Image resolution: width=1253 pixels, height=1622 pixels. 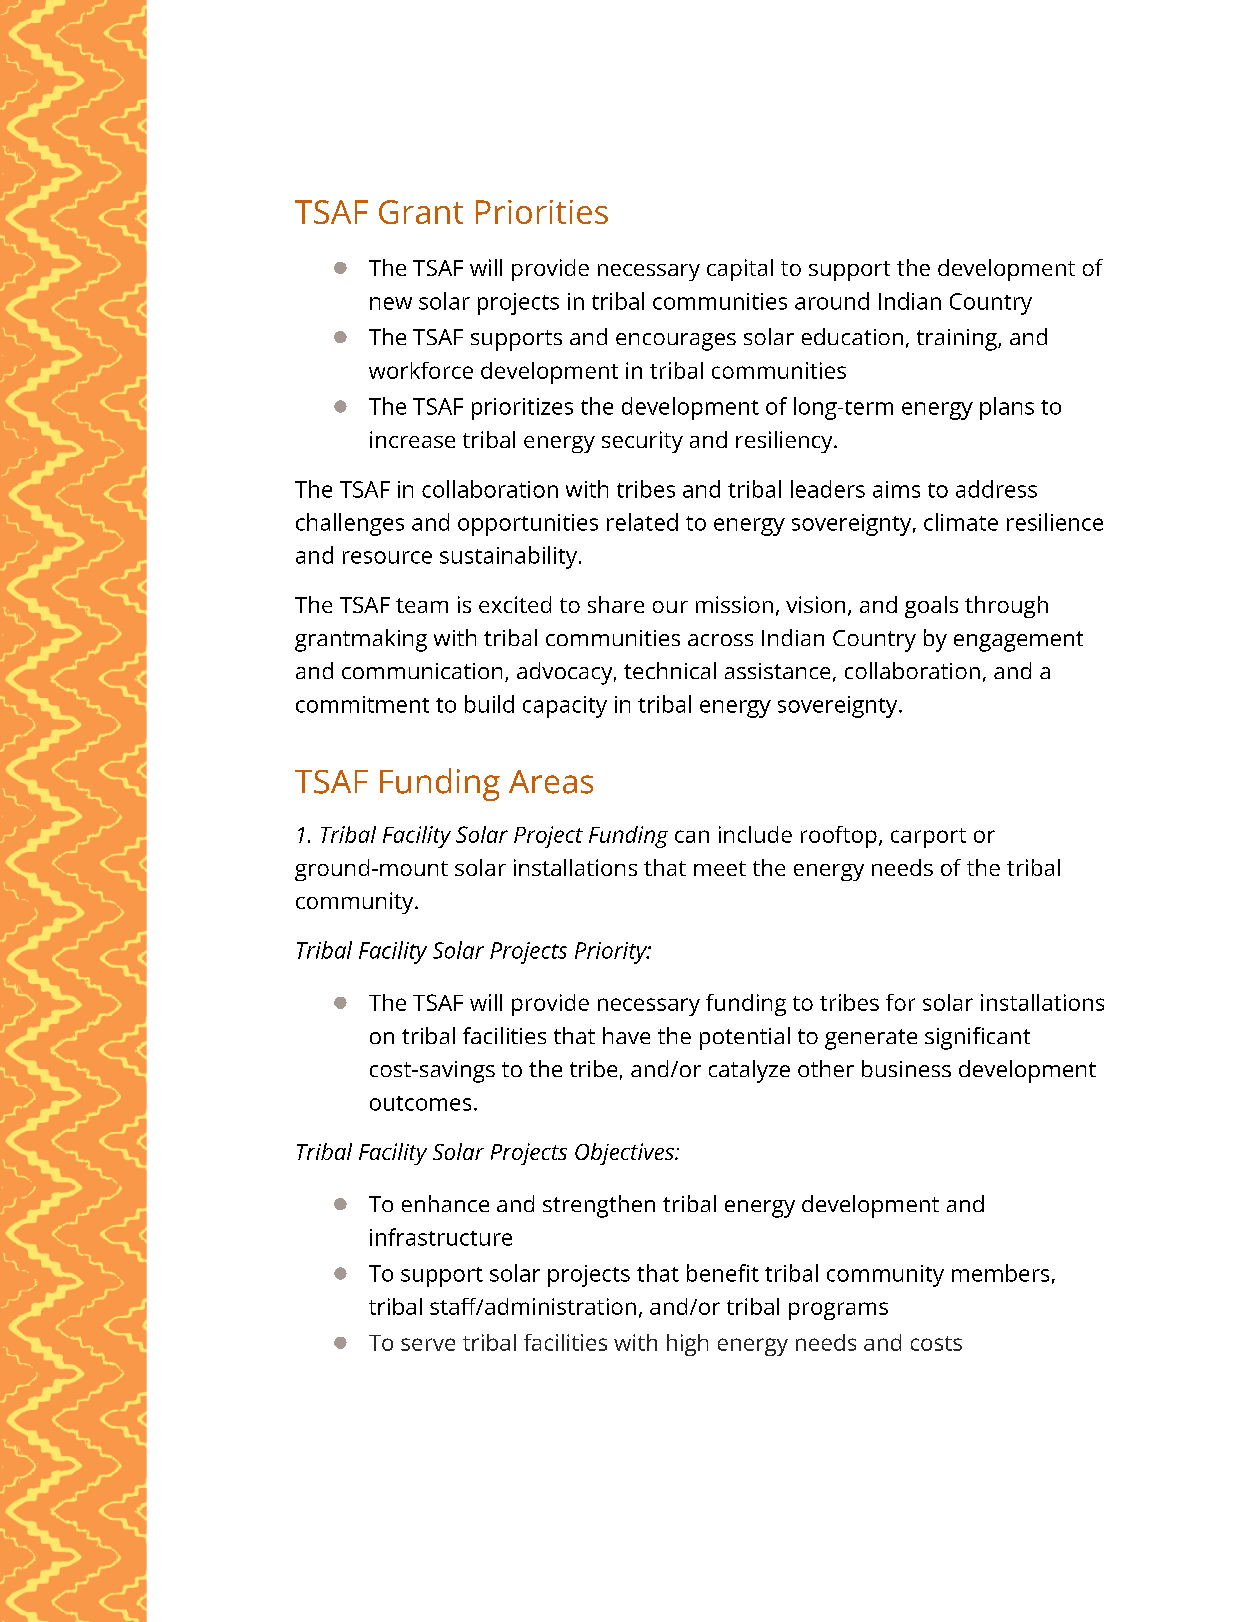 I want to click on training, so click(x=958, y=340).
